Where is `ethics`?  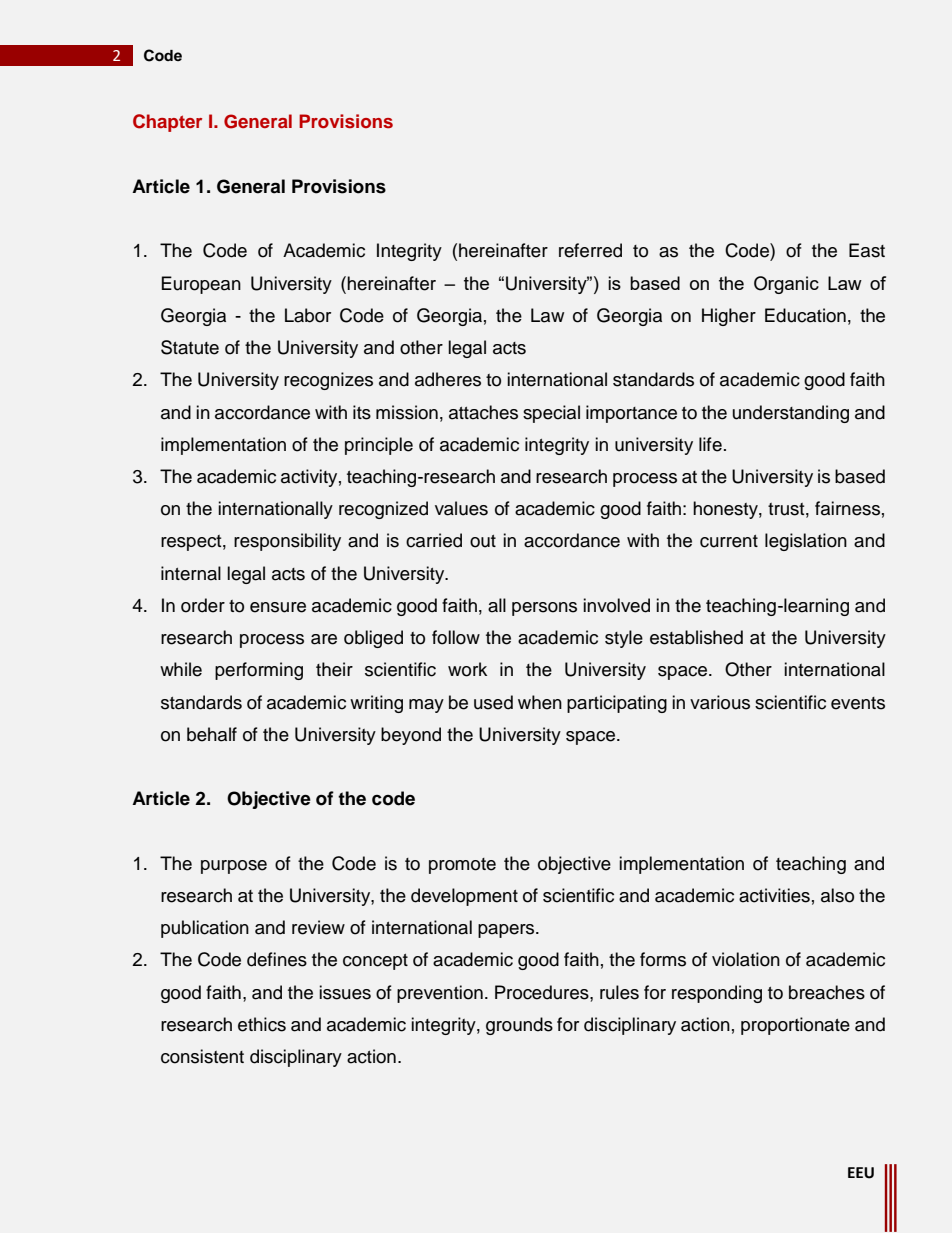 ethics is located at coordinates (262, 1024).
